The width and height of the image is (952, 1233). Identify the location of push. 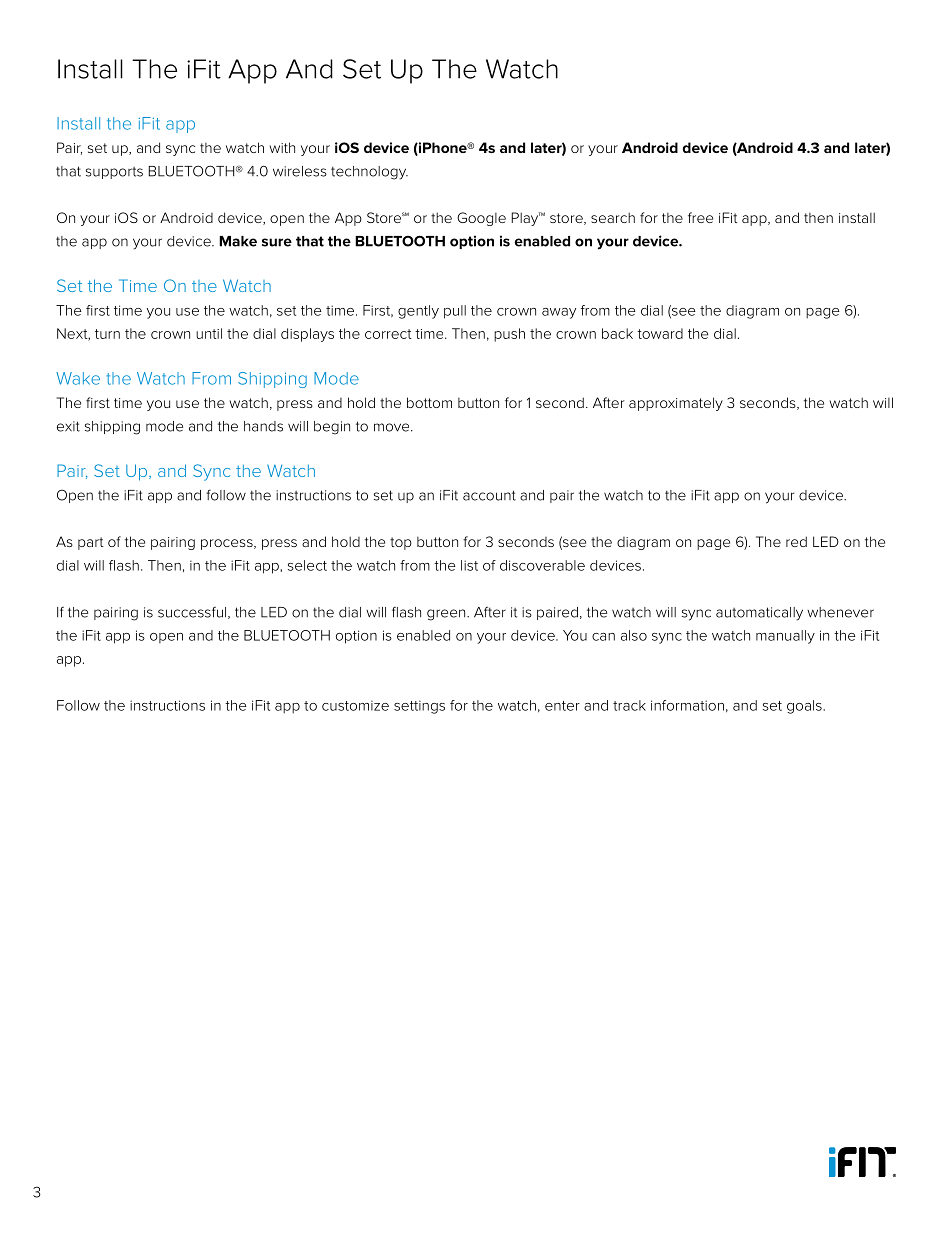
(509, 335).
